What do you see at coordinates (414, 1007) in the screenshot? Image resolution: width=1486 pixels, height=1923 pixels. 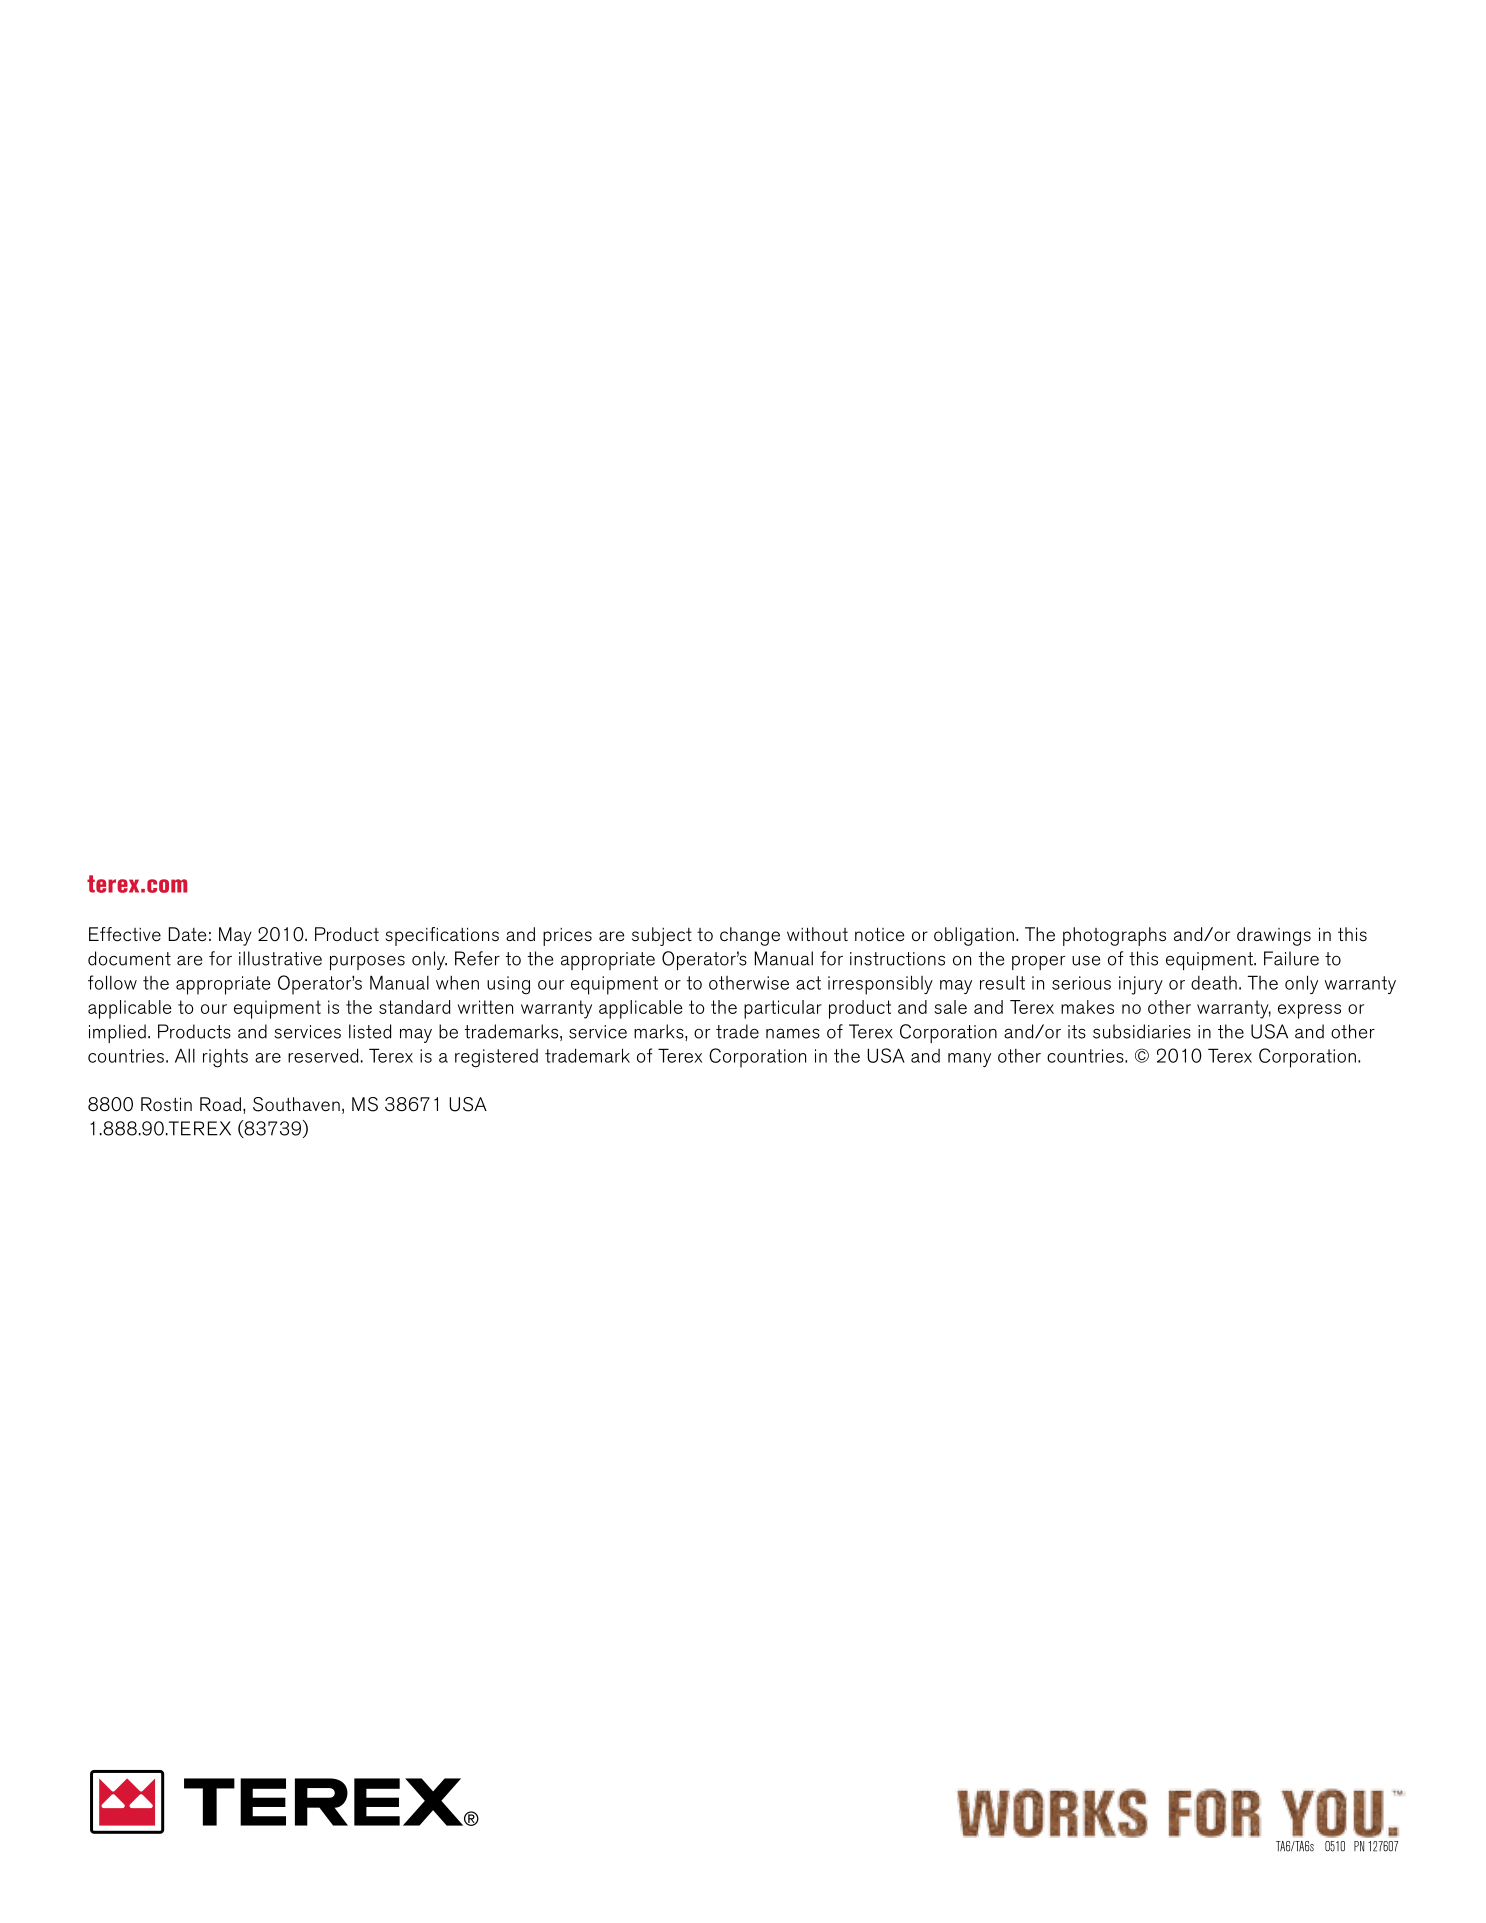 I see `standard` at bounding box center [414, 1007].
